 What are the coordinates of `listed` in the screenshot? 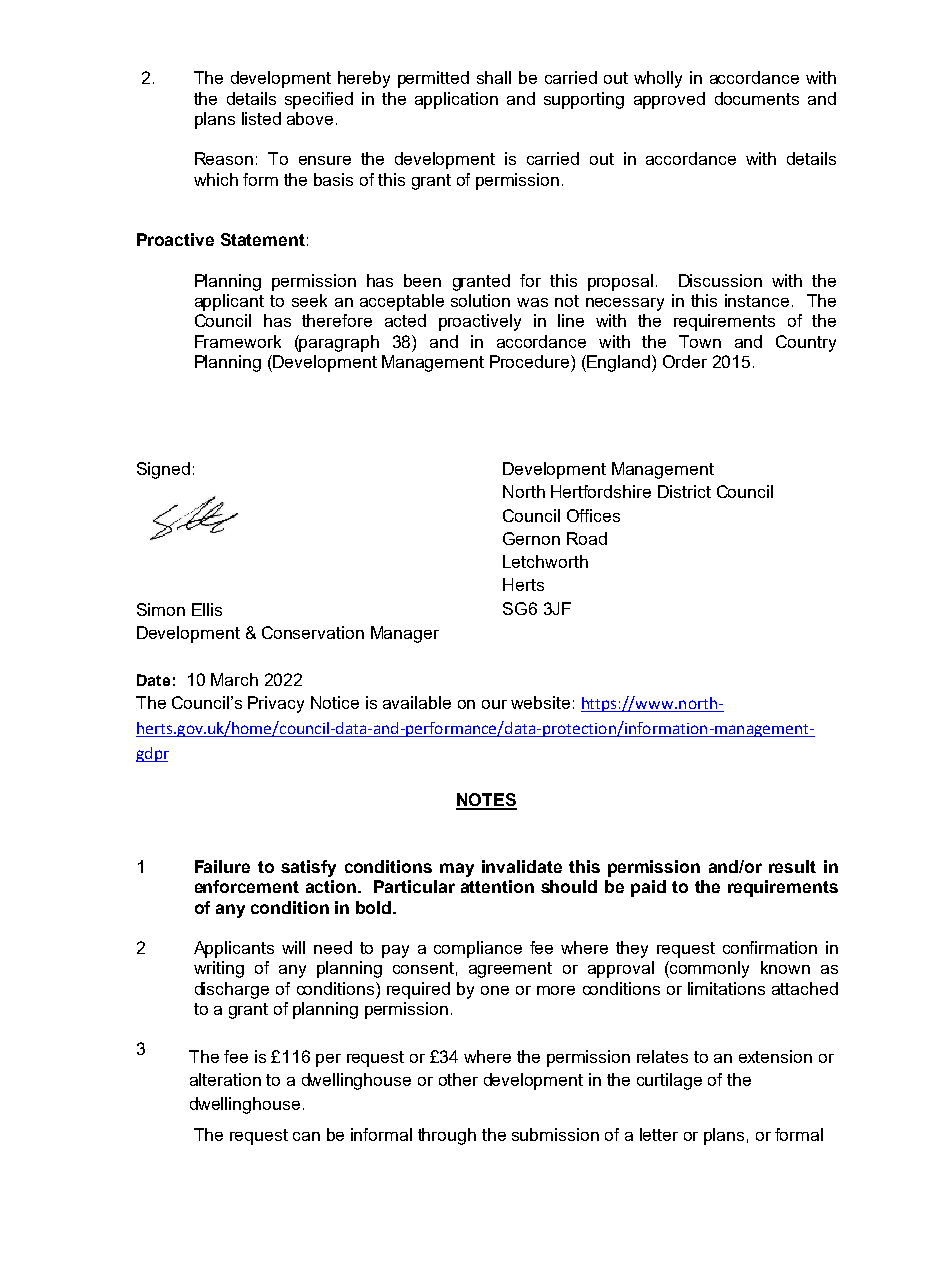 It's located at (261, 118).
